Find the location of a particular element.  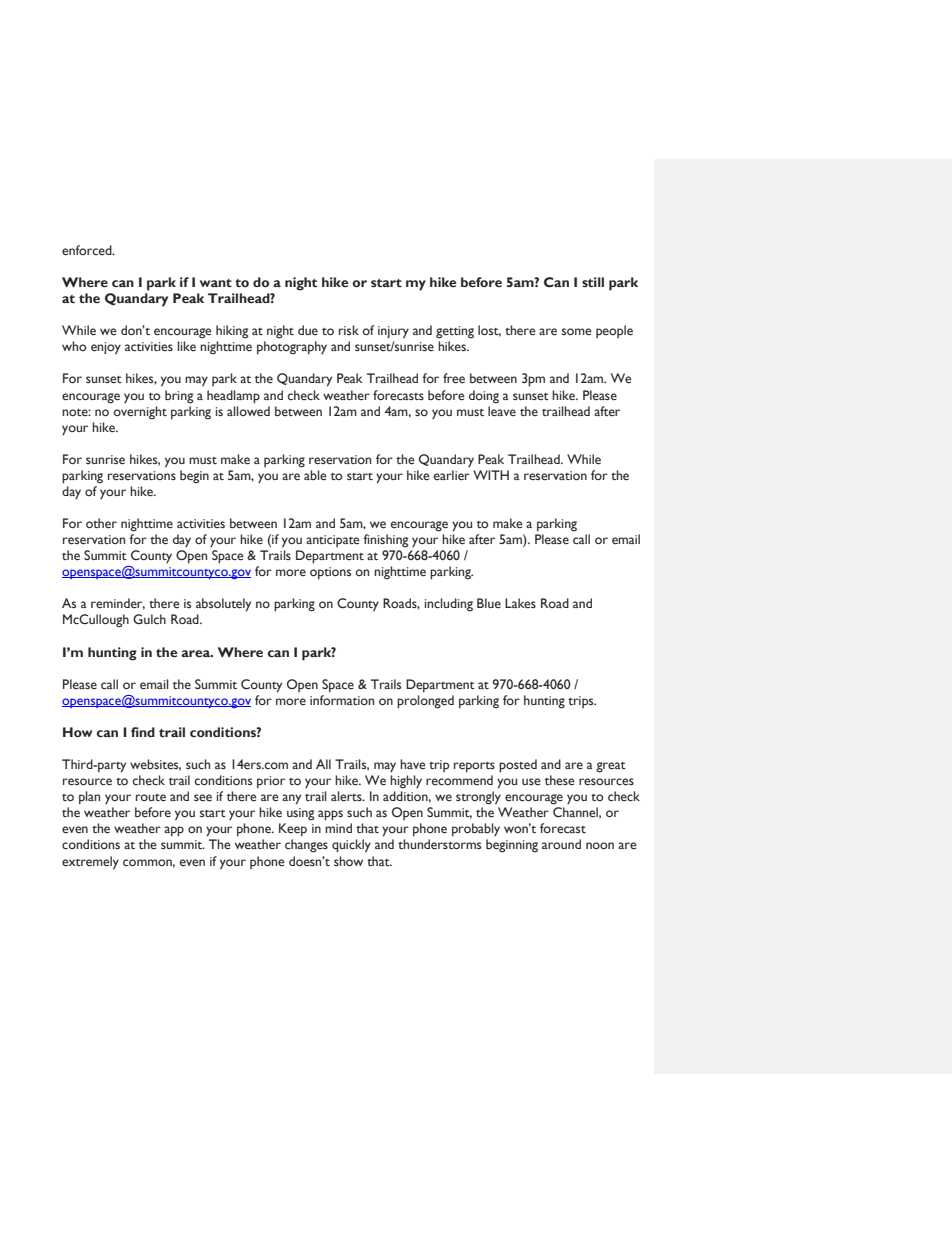

other is located at coordinates (101, 523).
